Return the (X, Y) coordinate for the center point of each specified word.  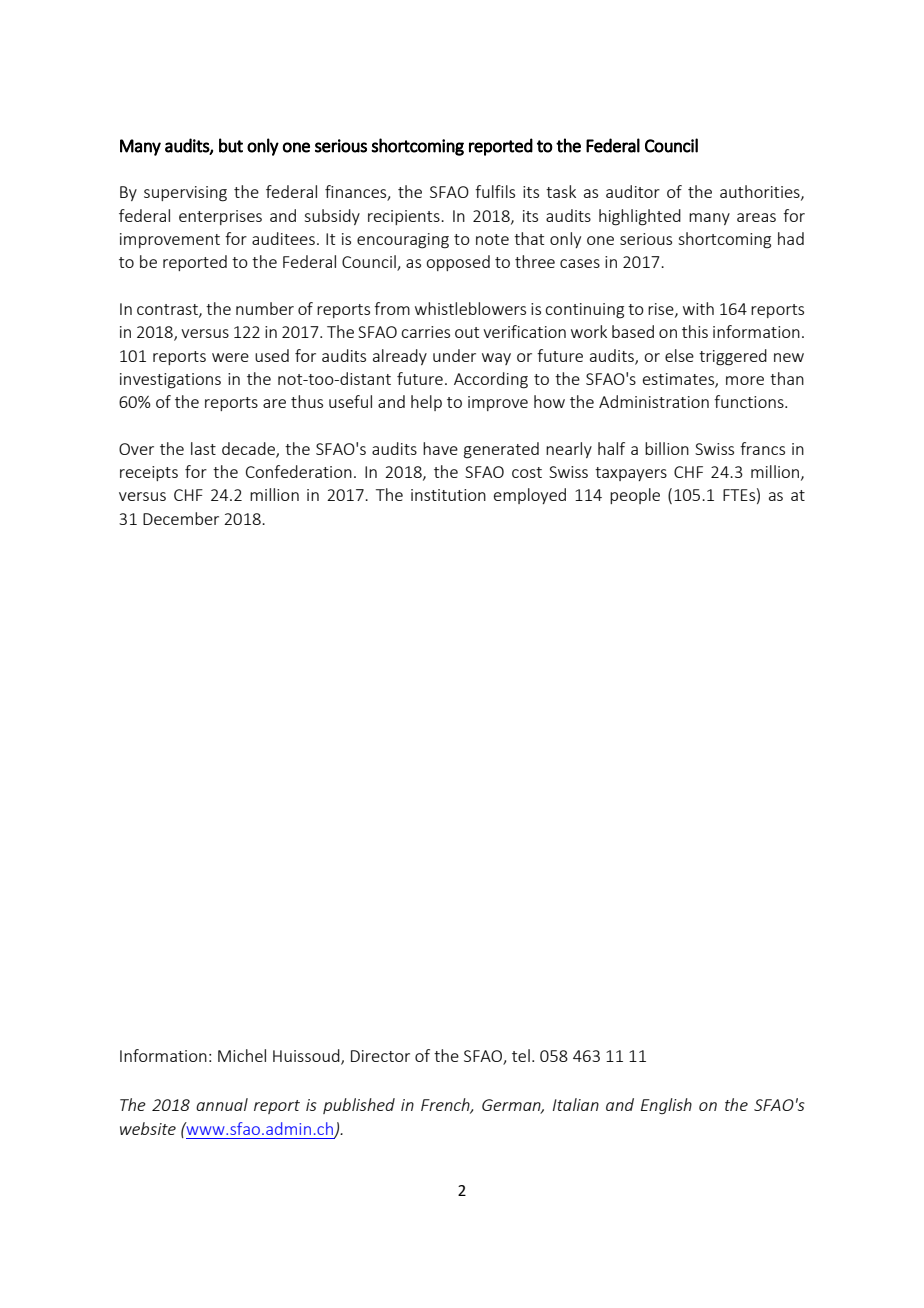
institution (448, 495)
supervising (185, 194)
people (635, 496)
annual (222, 1104)
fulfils (495, 191)
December (181, 518)
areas (756, 217)
